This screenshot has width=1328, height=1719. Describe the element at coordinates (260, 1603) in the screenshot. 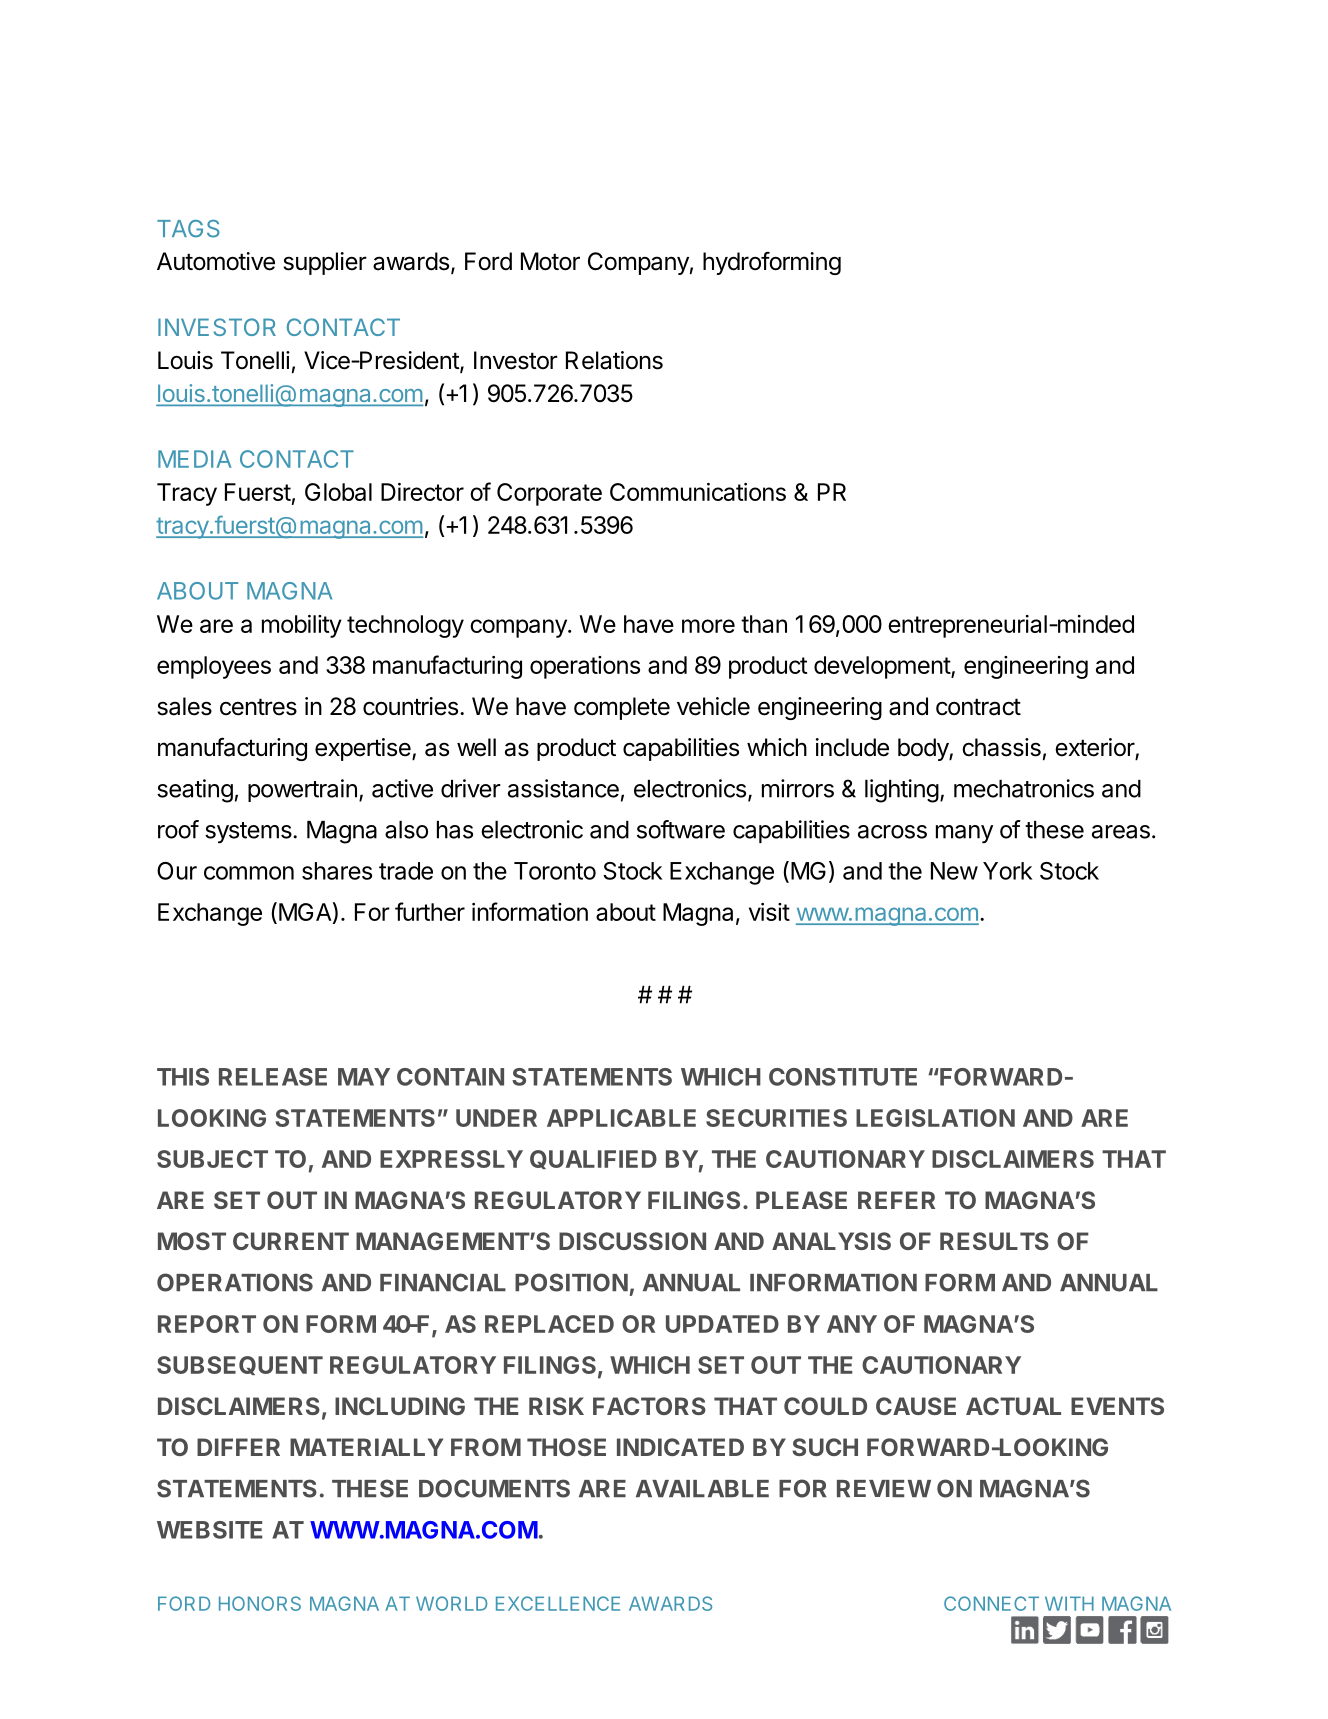

I see `HONORS` at that location.
